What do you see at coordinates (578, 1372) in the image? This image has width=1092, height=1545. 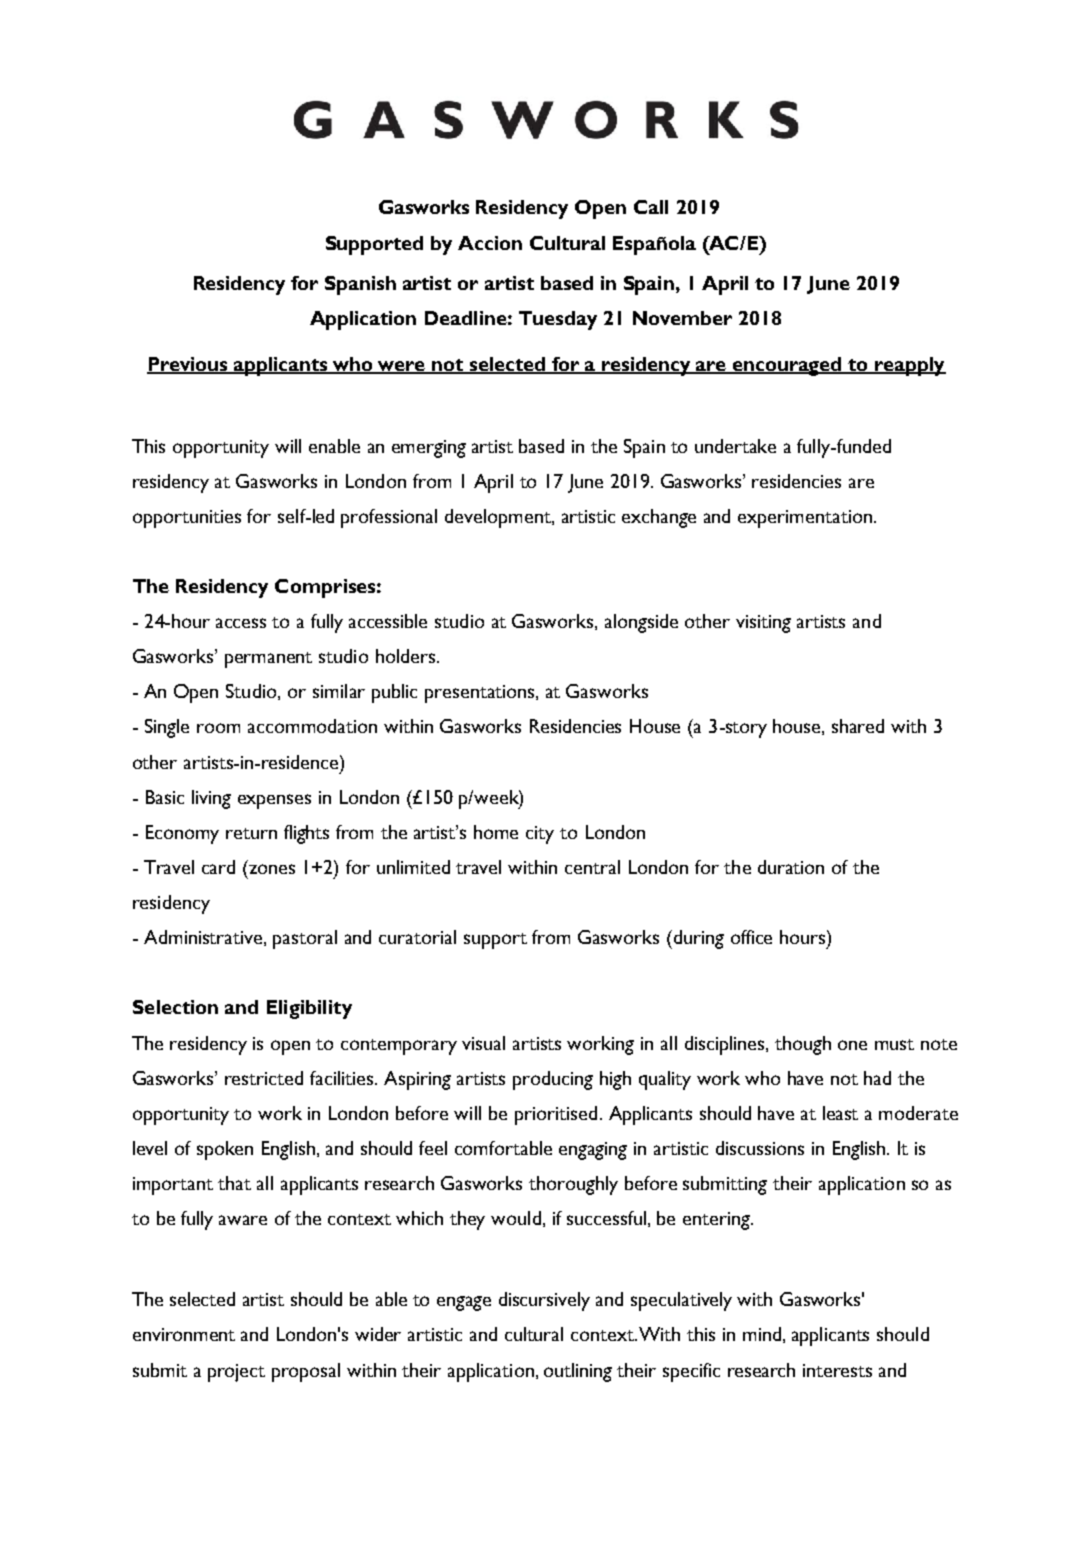 I see `outlining` at bounding box center [578, 1372].
